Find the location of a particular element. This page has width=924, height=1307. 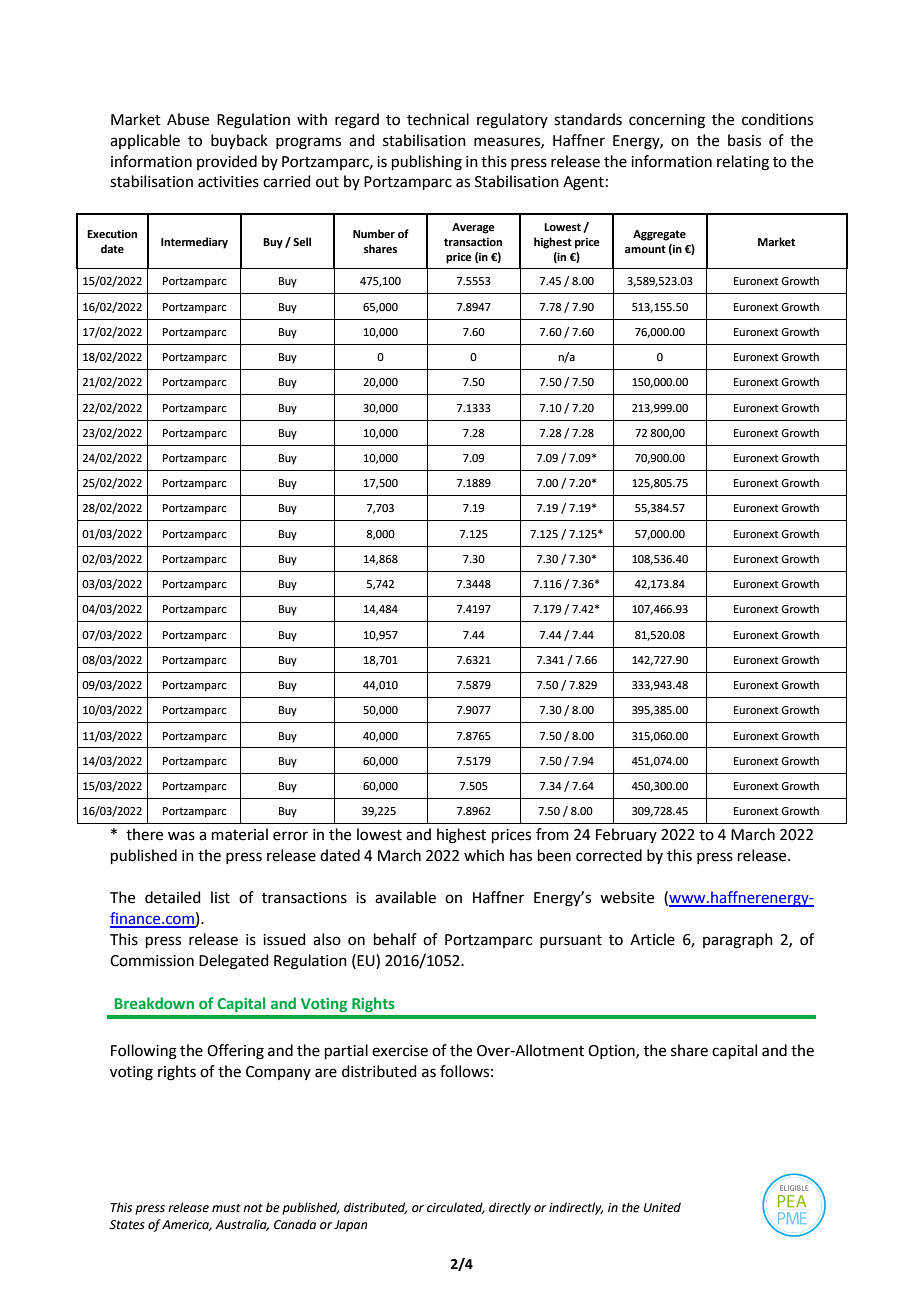

corrected is located at coordinates (609, 855).
